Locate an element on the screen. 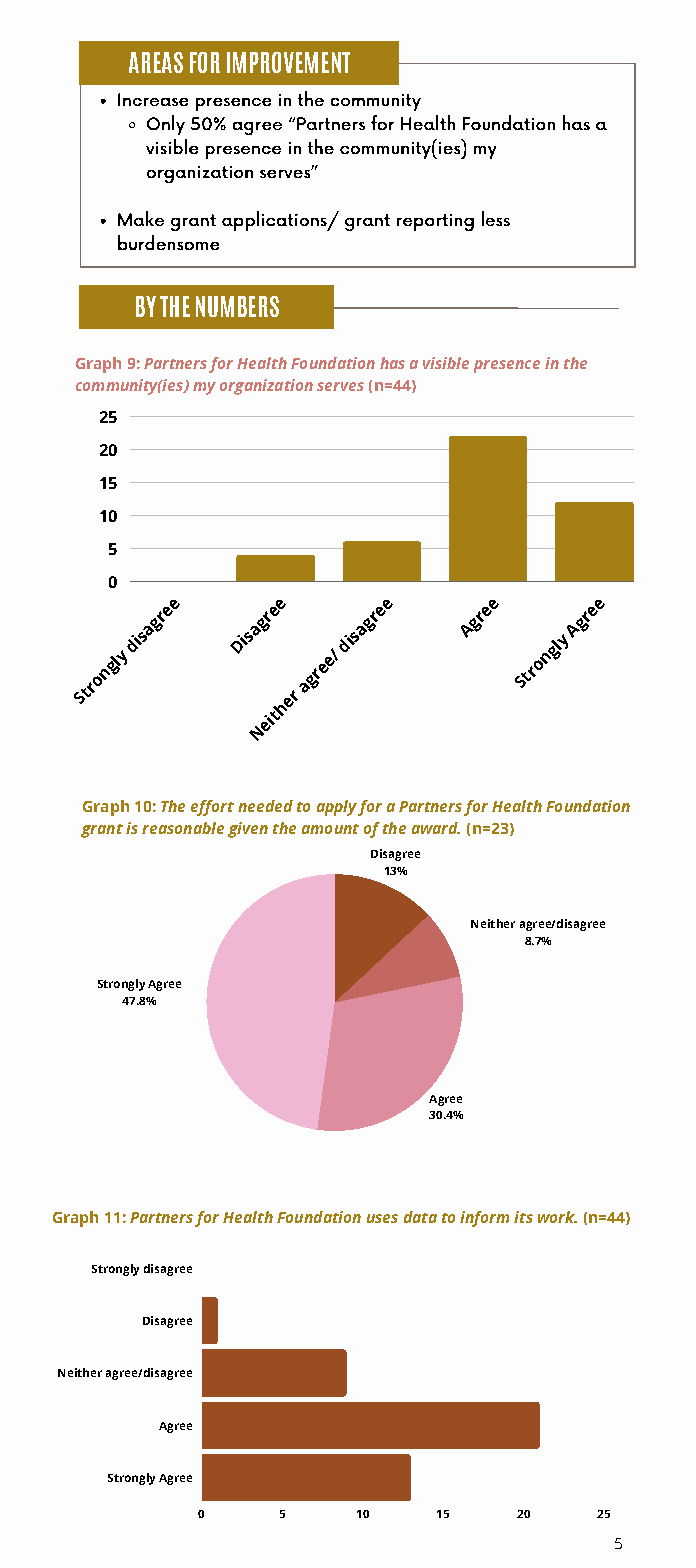  award is located at coordinates (436, 828).
